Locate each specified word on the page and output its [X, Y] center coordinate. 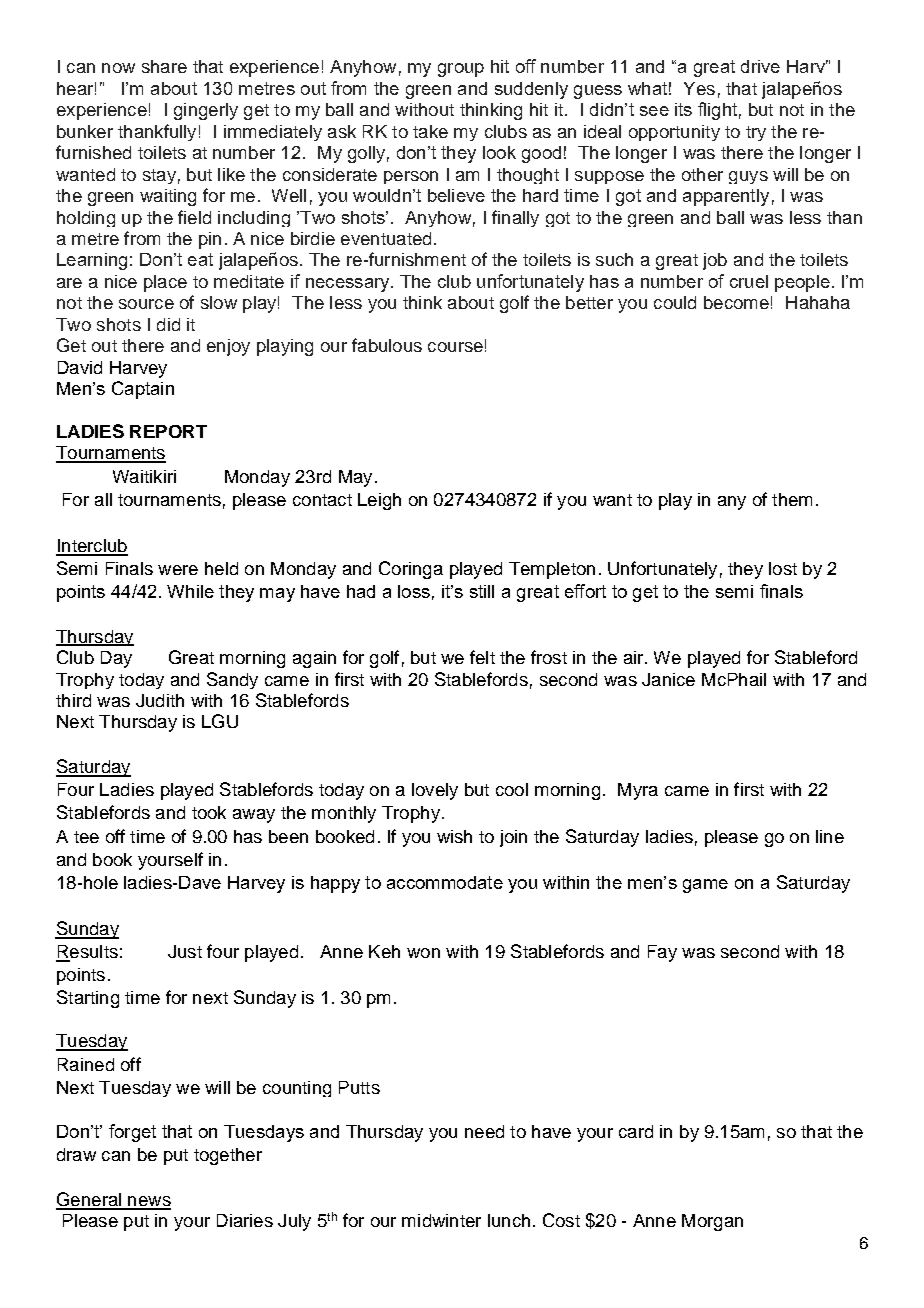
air [635, 657]
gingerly [206, 111]
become [736, 302]
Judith [160, 700]
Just [185, 951]
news [148, 1202]
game [705, 886]
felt [482, 657]
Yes [699, 88]
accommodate [445, 882]
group [461, 70]
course [455, 347]
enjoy [228, 347]
